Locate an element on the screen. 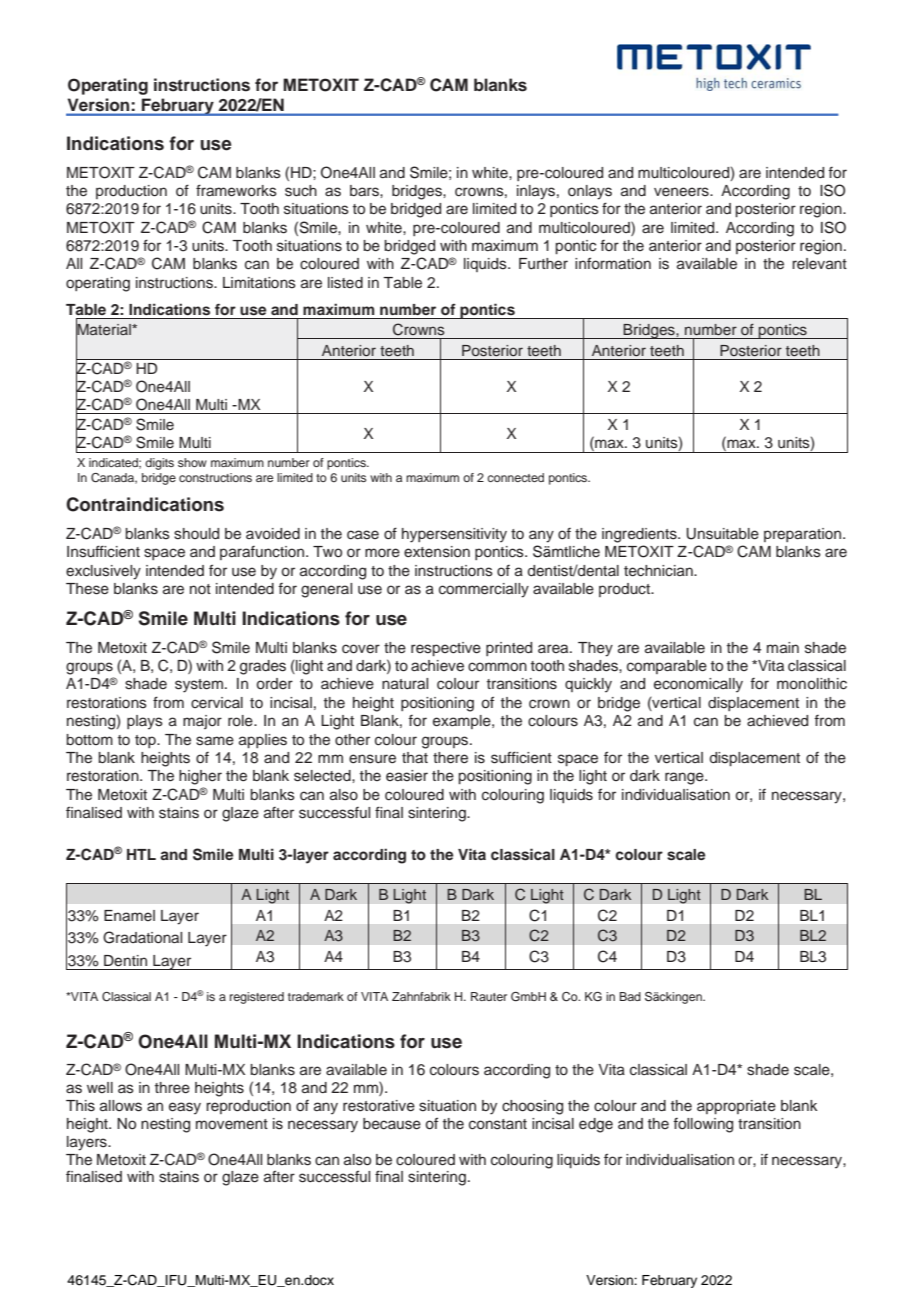 This screenshot has height=1308, width=924. three is located at coordinates (172, 1088).
